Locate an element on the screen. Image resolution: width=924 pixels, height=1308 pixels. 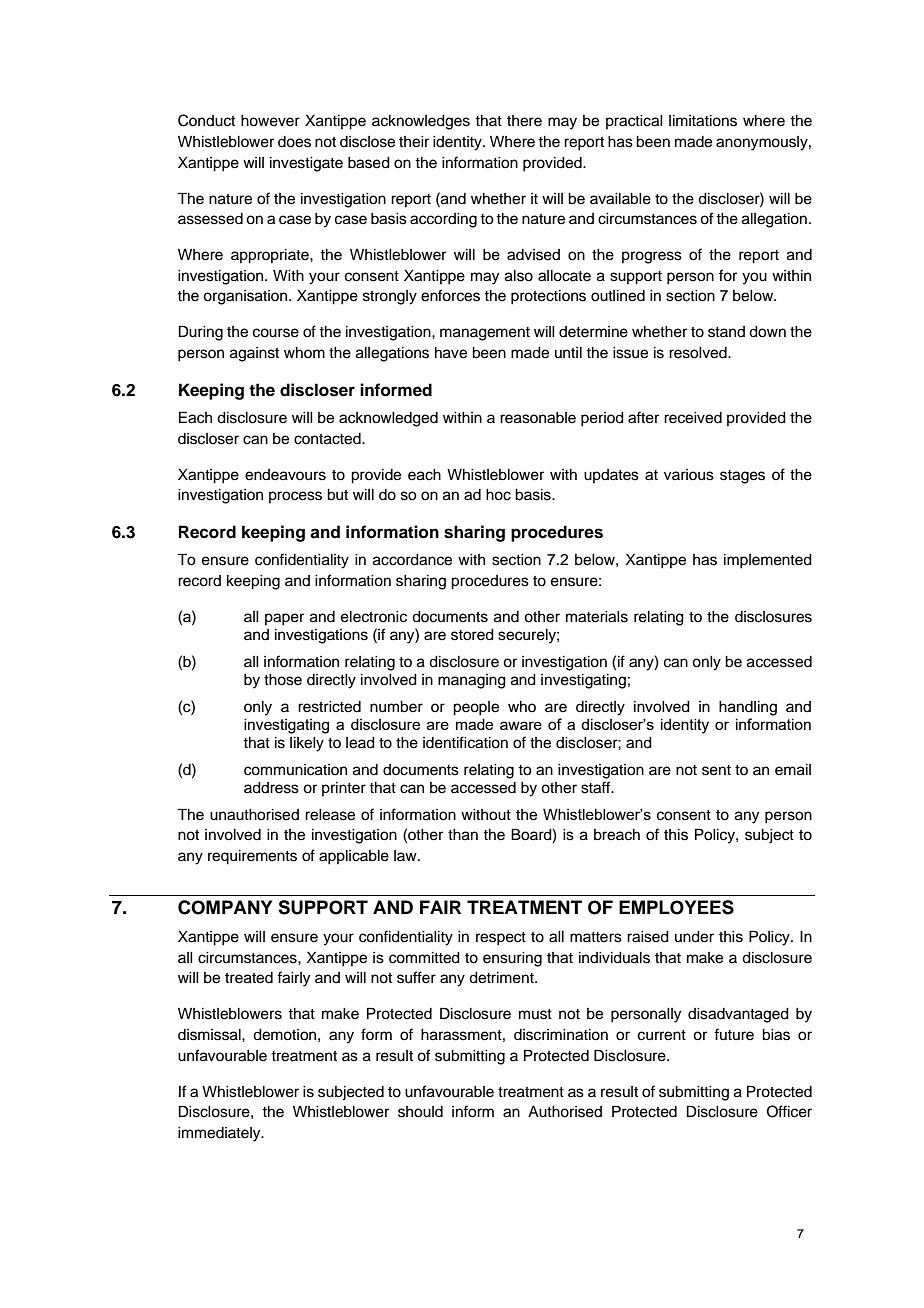
does is located at coordinates (294, 142).
